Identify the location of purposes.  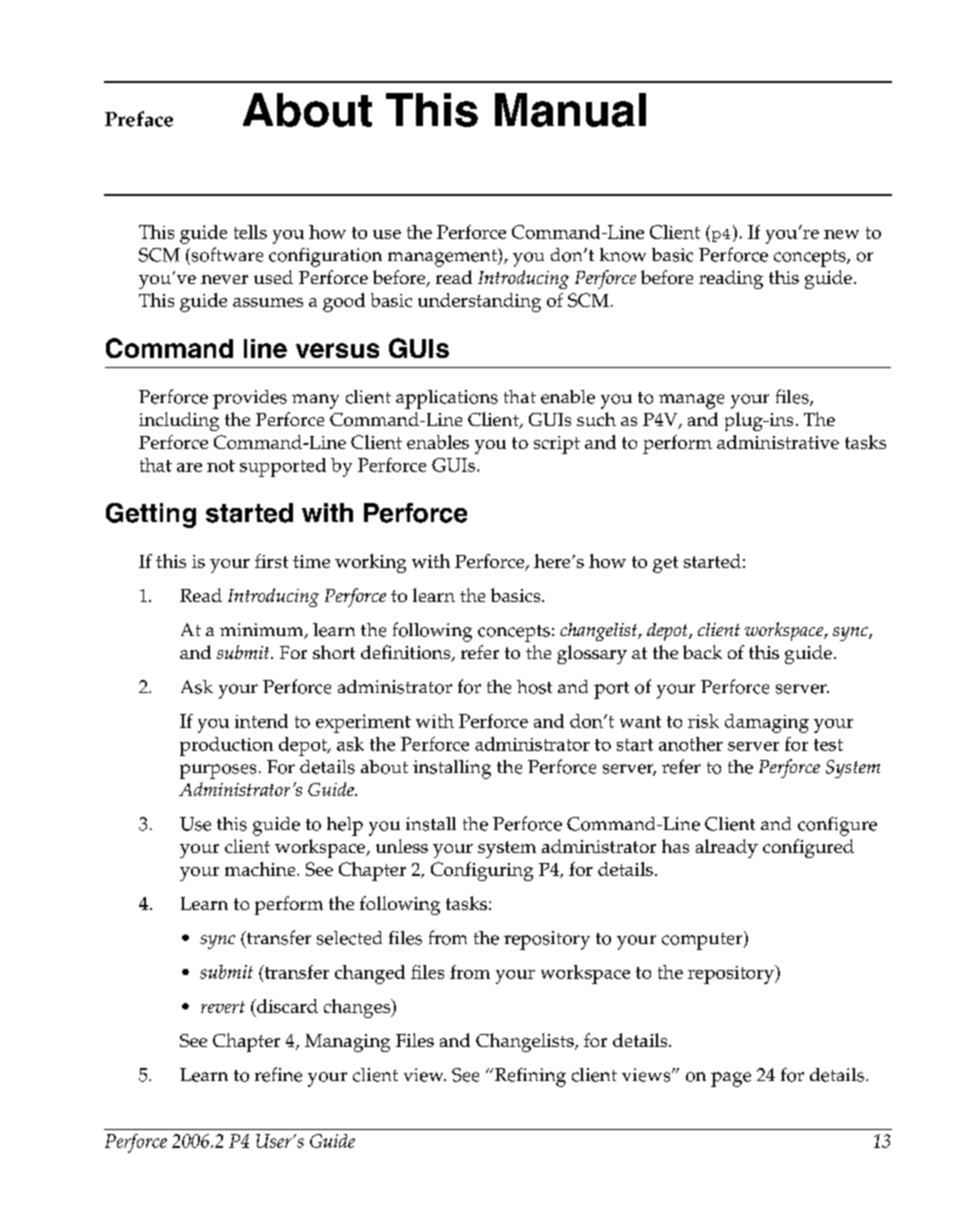
(218, 771).
